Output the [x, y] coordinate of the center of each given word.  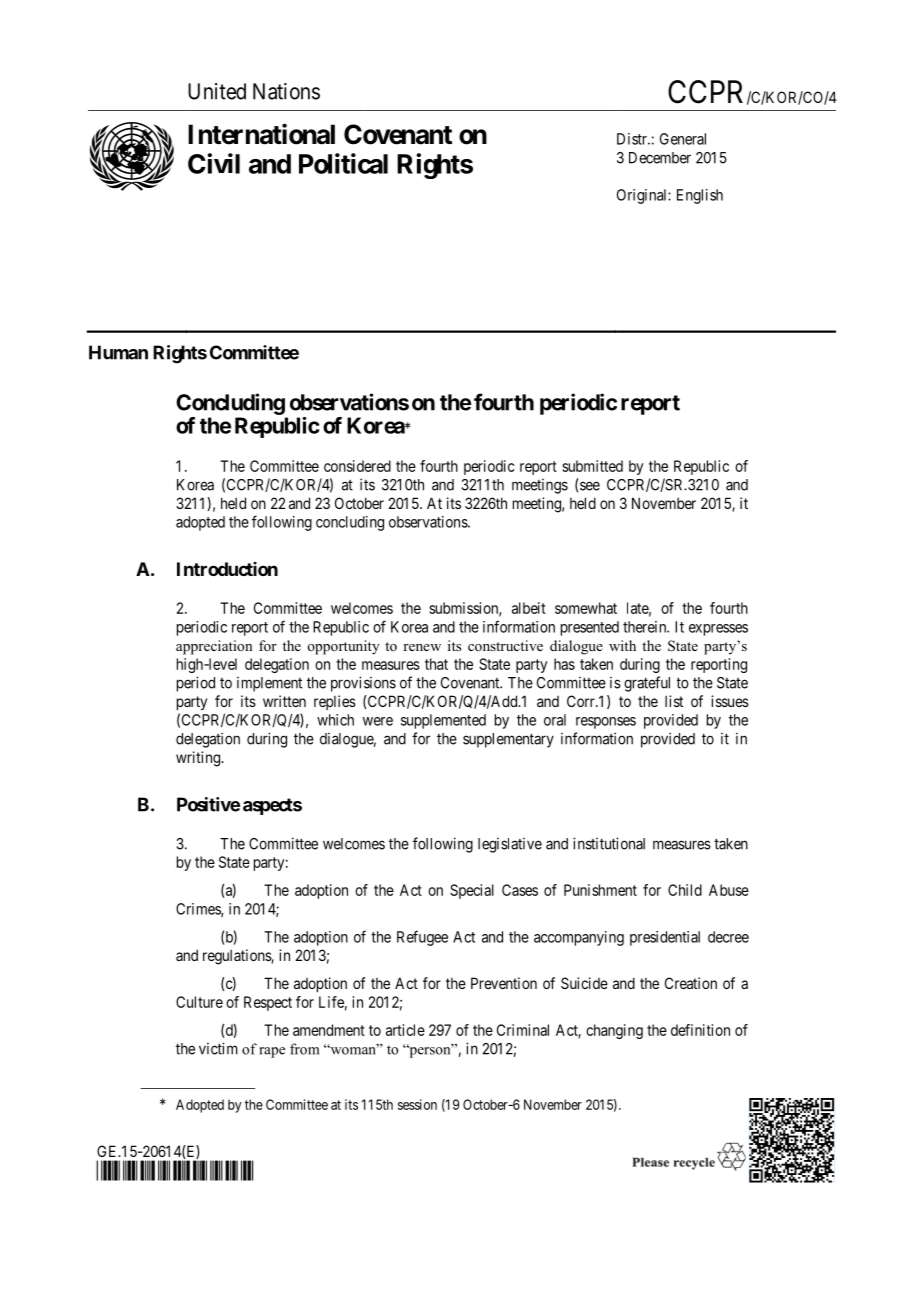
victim [218, 1048]
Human [118, 352]
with [622, 645]
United [217, 91]
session [417, 1104]
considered [357, 466]
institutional [609, 843]
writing [199, 759]
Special [472, 891]
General [683, 139]
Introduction [227, 569]
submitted [592, 466]
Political [343, 163]
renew [422, 647]
